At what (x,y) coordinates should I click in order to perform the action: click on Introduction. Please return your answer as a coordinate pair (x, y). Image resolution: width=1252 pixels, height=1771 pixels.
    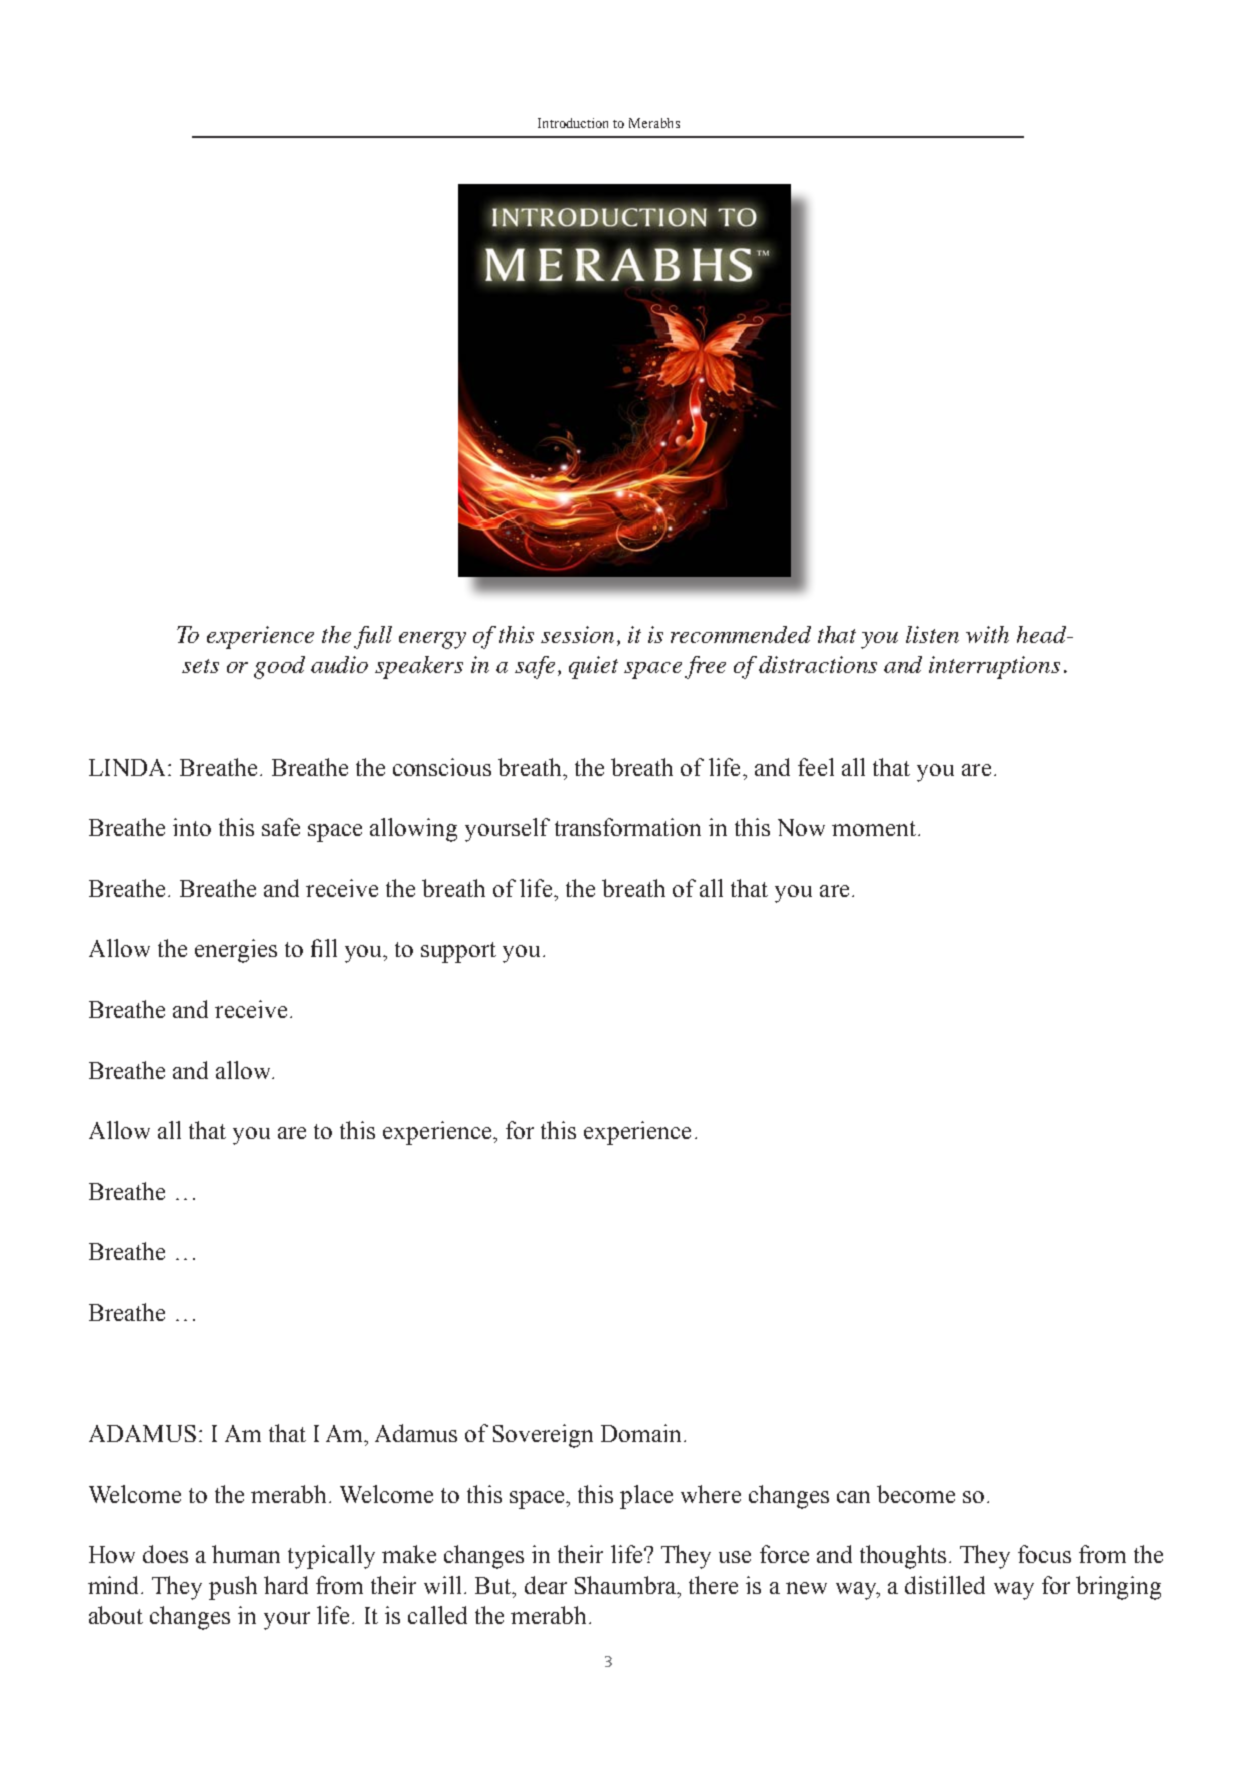
    Looking at the image, I should click on (573, 123).
